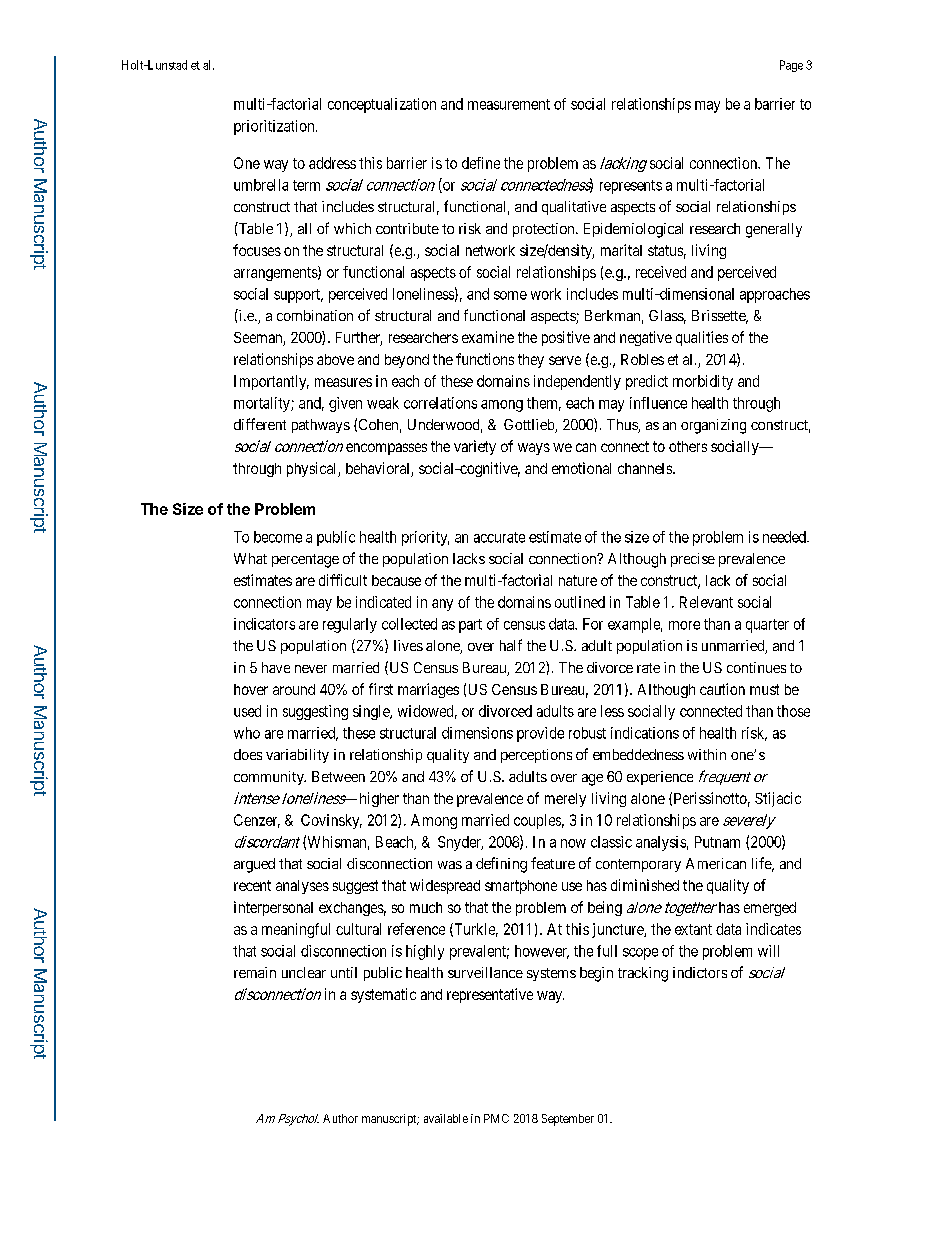 The width and height of the screenshot is (952, 1233). What do you see at coordinates (275, 127) in the screenshot?
I see `prioritization` at bounding box center [275, 127].
